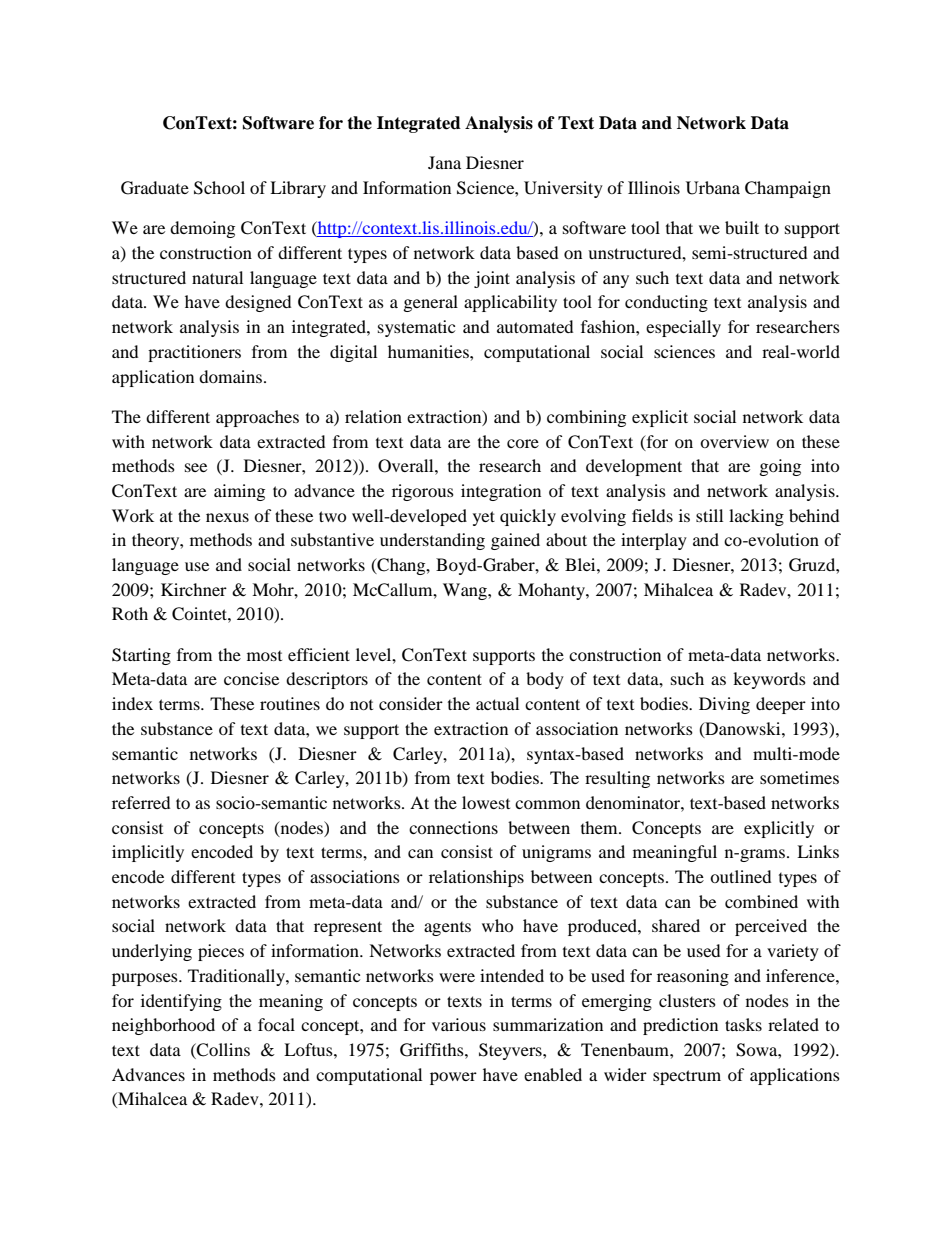  I want to click on Jana, so click(444, 162).
